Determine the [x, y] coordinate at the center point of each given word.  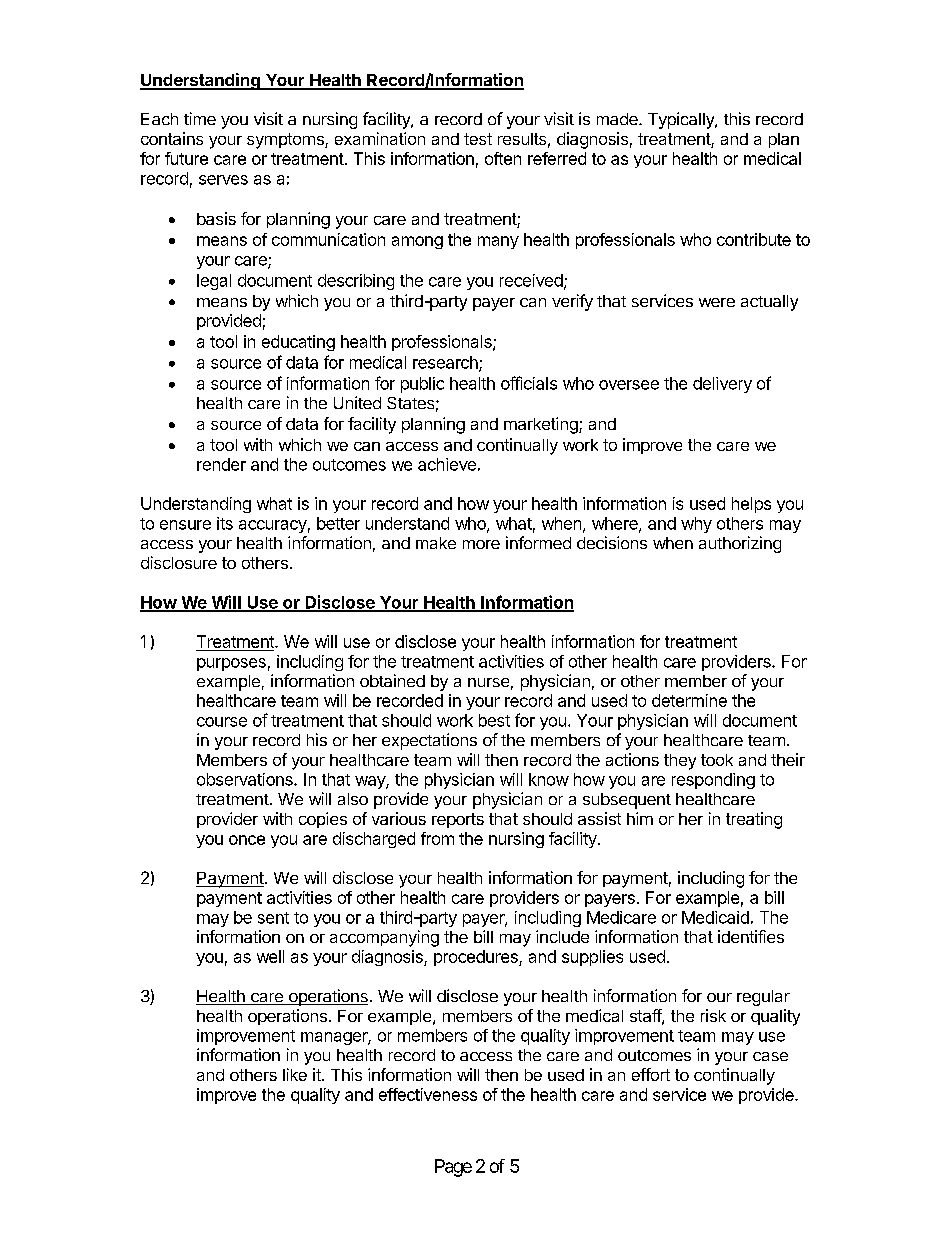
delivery [722, 385]
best [494, 720]
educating [298, 343]
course [222, 722]
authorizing [740, 544]
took [717, 760]
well [270, 956]
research [446, 363]
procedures [477, 958]
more [481, 544]
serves [223, 180]
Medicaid [715, 917]
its [225, 523]
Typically [682, 120]
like [295, 1074]
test [478, 139]
